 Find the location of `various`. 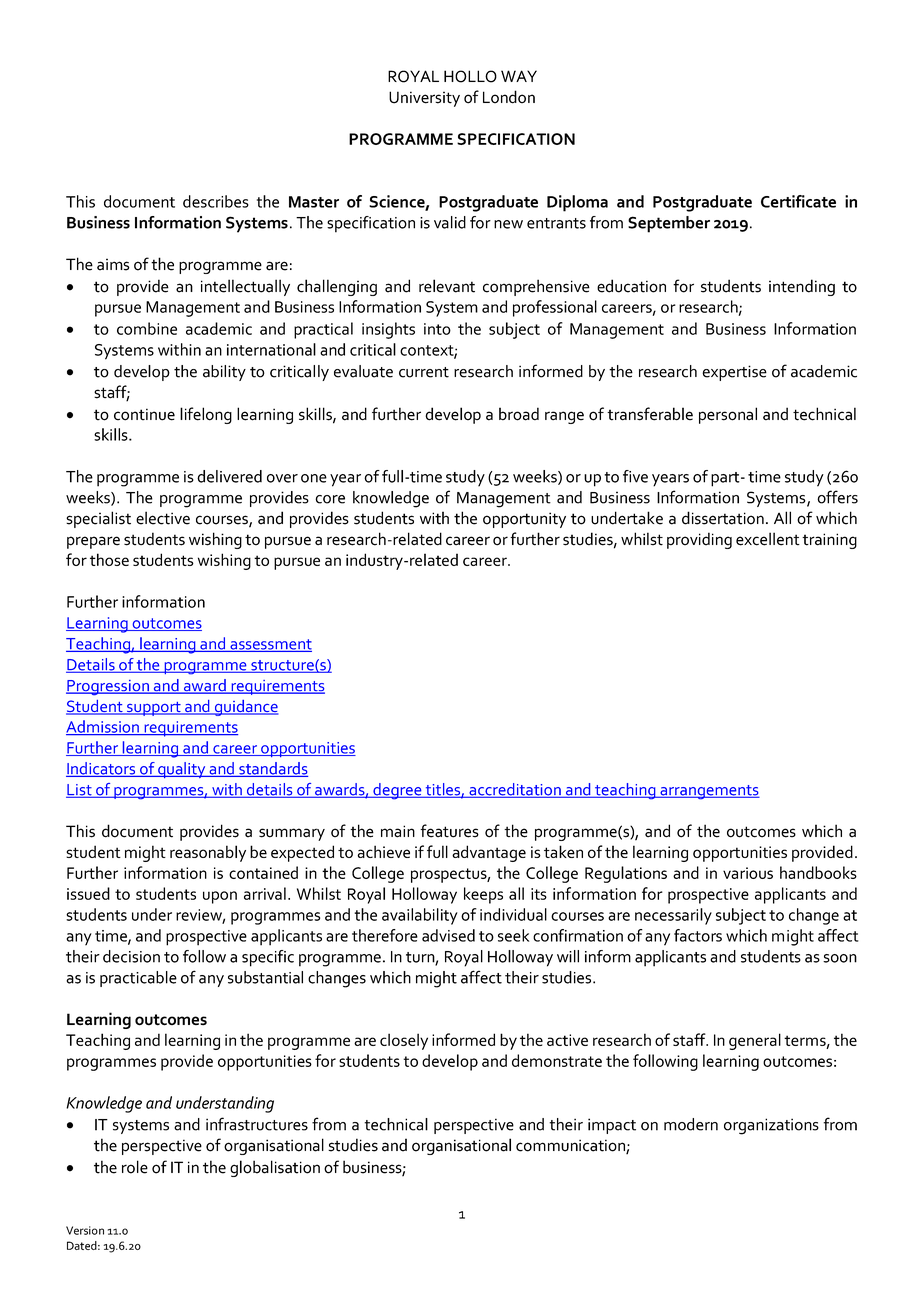

various is located at coordinates (748, 873).
